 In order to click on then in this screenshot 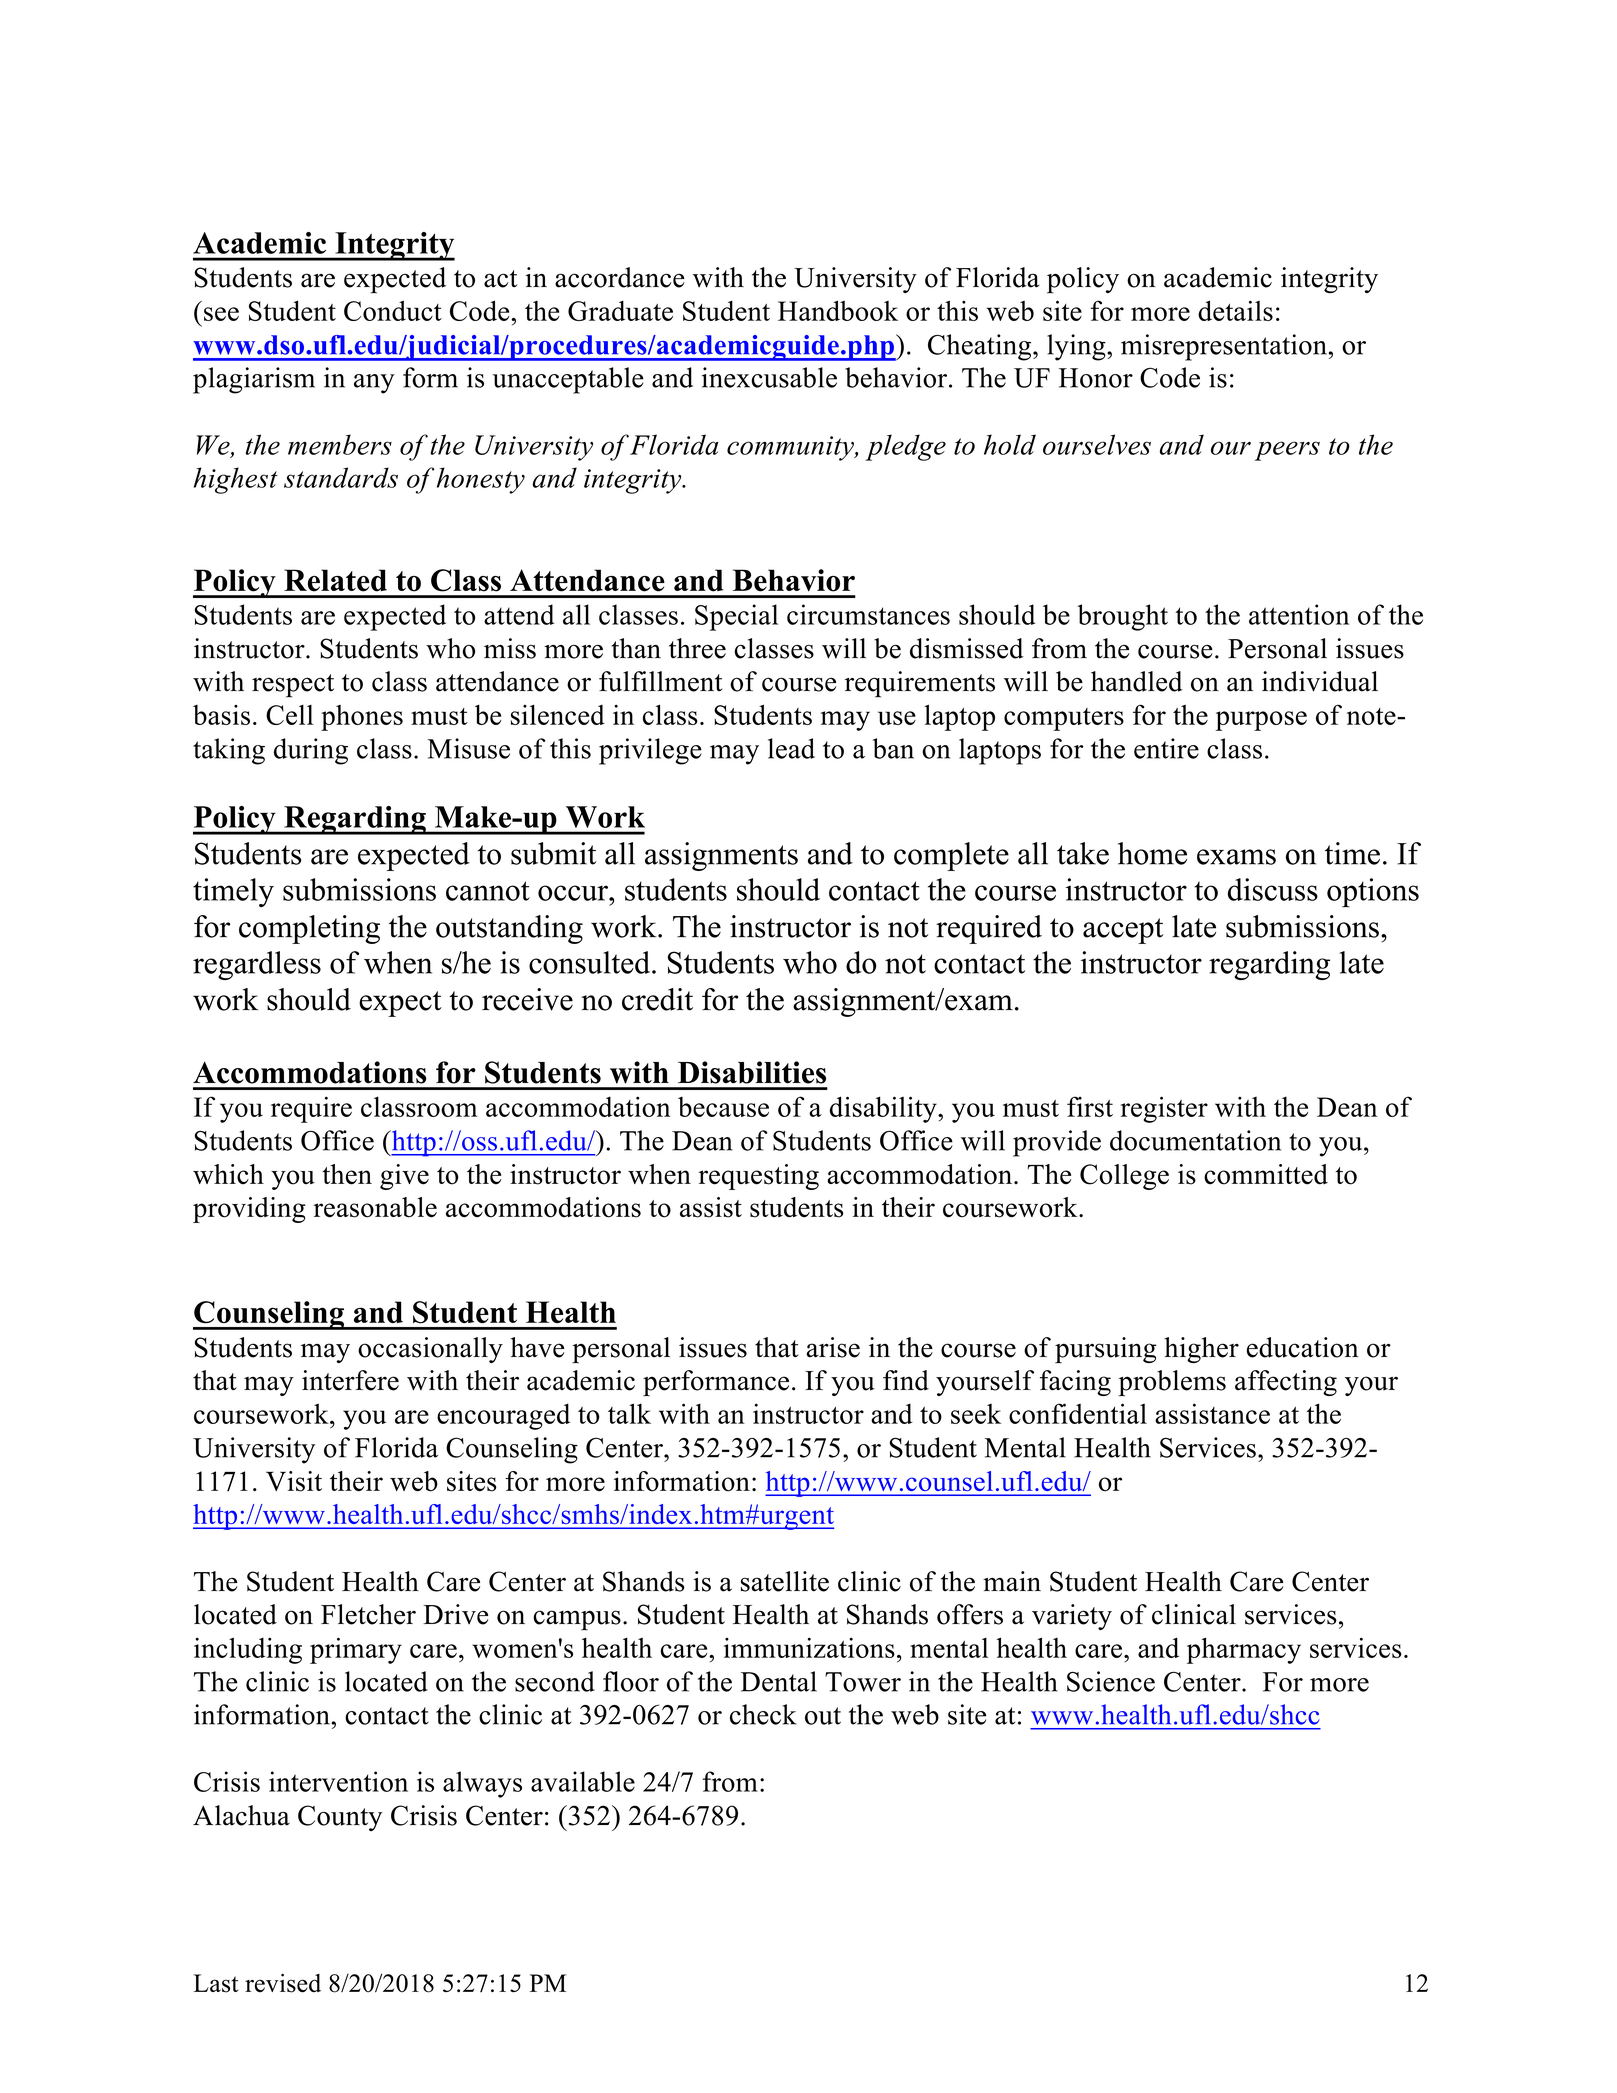, I will do `click(347, 1174)`.
